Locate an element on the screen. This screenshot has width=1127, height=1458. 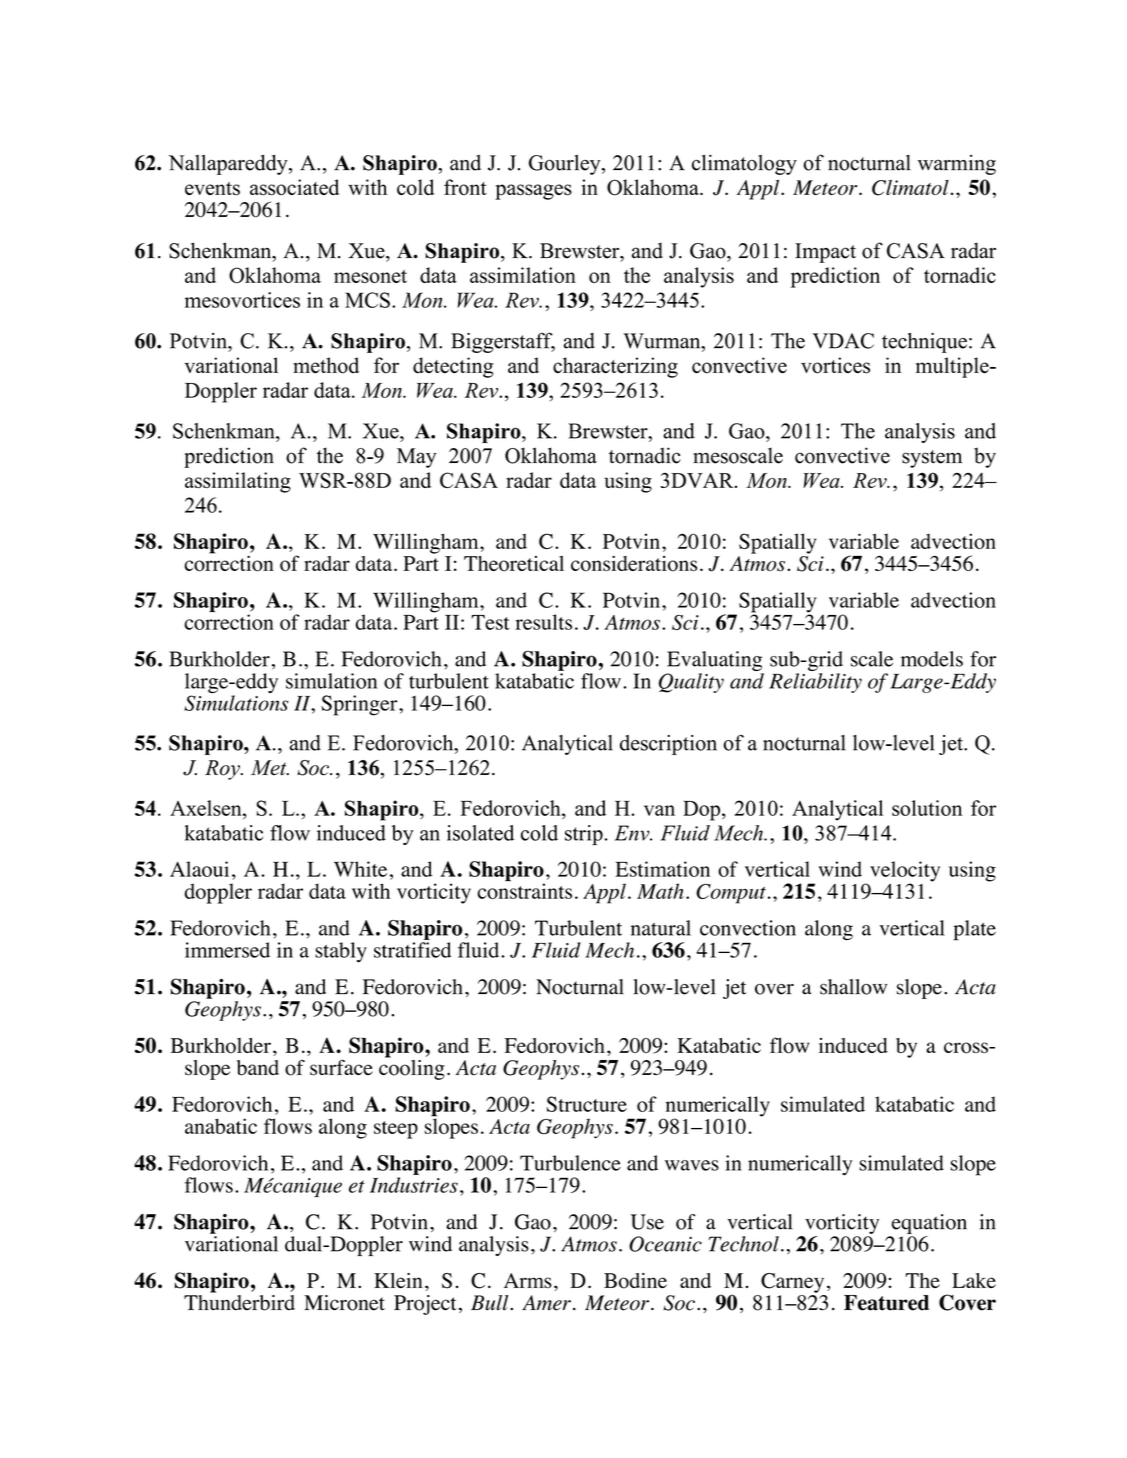
associated is located at coordinates (294, 187).
